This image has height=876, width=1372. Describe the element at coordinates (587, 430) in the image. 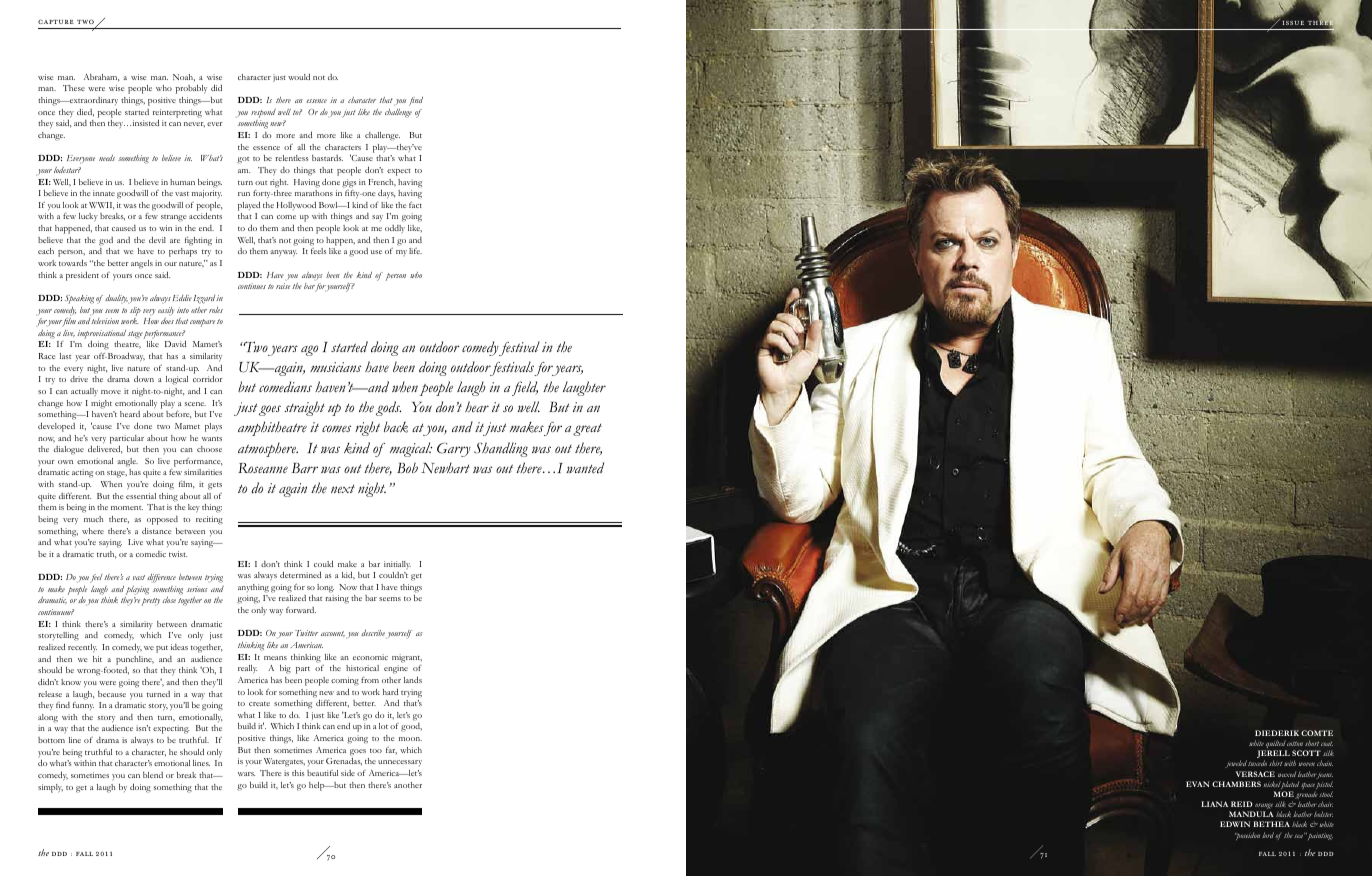

I see `great` at that location.
